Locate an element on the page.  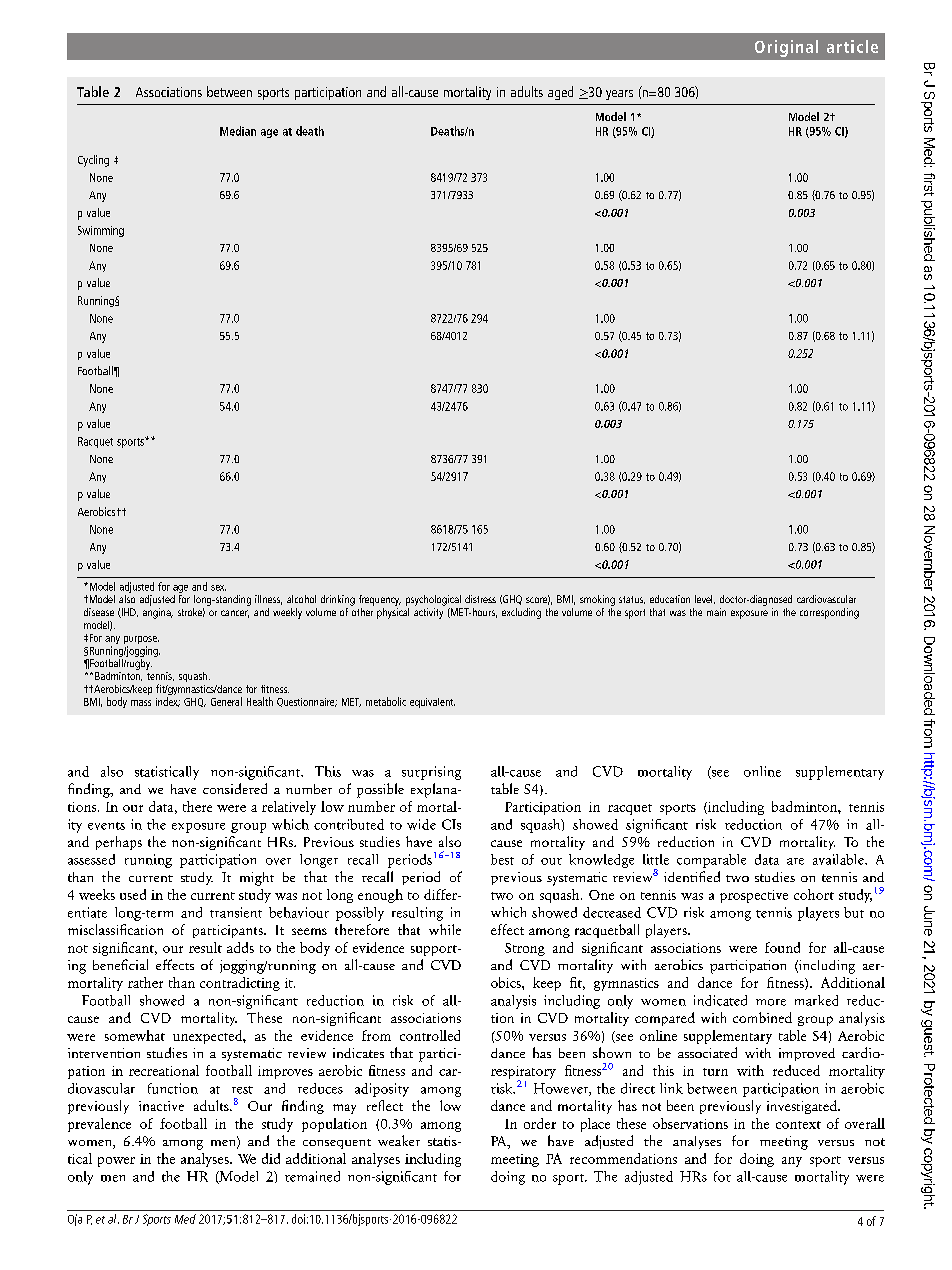
order is located at coordinates (540, 1123).
